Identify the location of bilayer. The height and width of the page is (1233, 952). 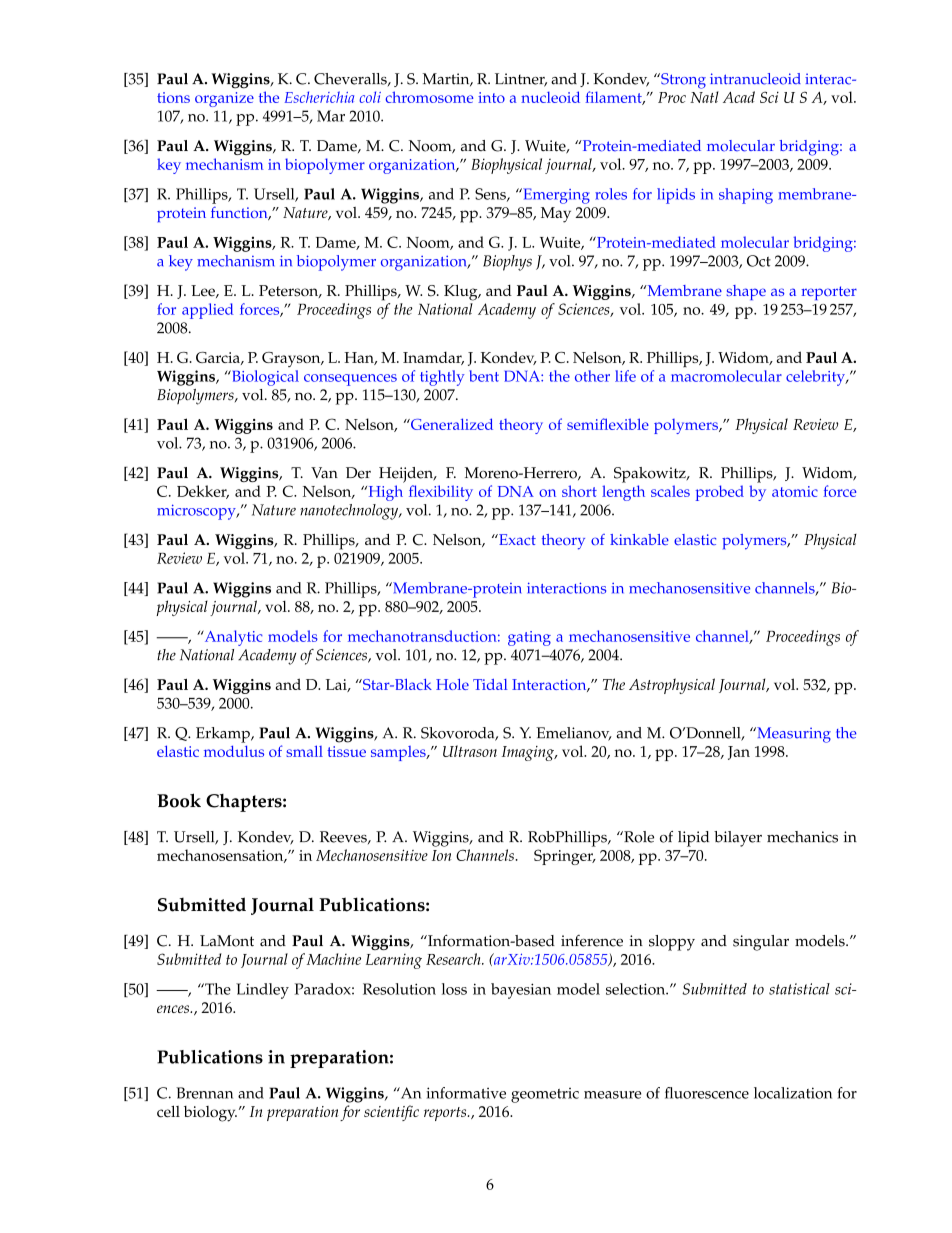
(738, 839).
